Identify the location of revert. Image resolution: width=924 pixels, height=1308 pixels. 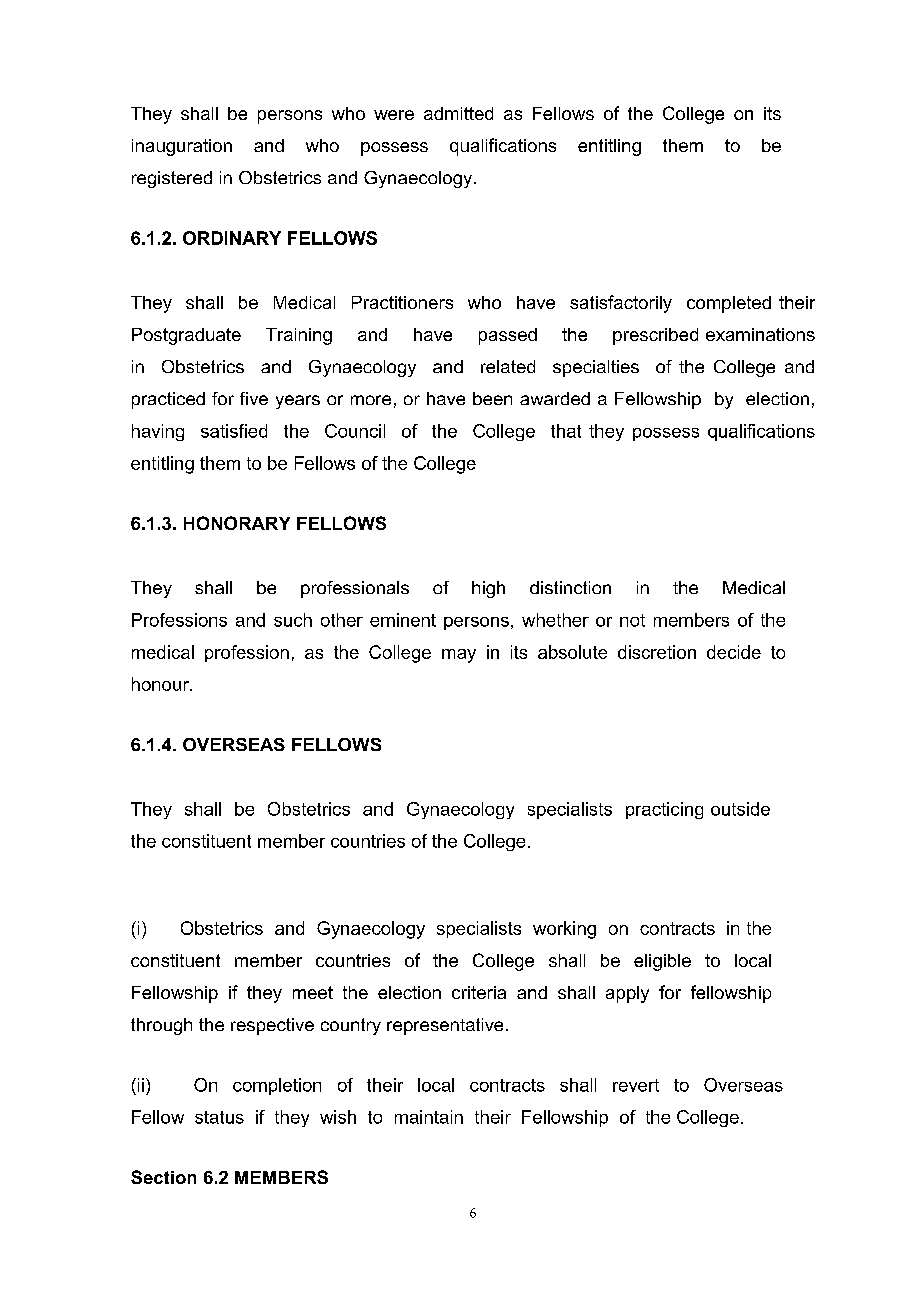
(636, 1085).
